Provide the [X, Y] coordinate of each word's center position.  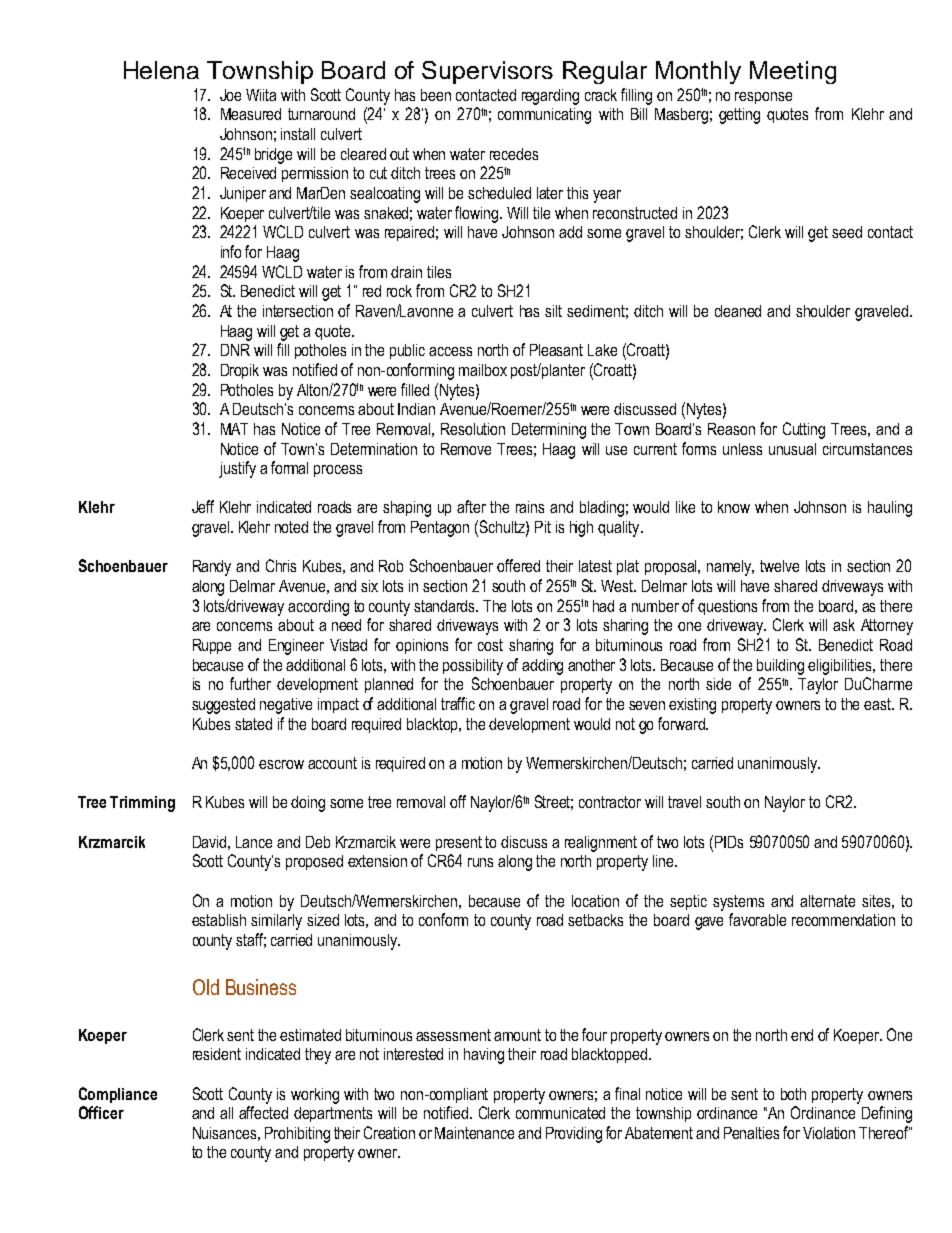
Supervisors [487, 72]
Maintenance [474, 1133]
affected [263, 1112]
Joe [230, 95]
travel [684, 802]
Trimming [142, 804]
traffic [458, 703]
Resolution [473, 429]
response [763, 98]
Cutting [804, 430]
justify [237, 469]
